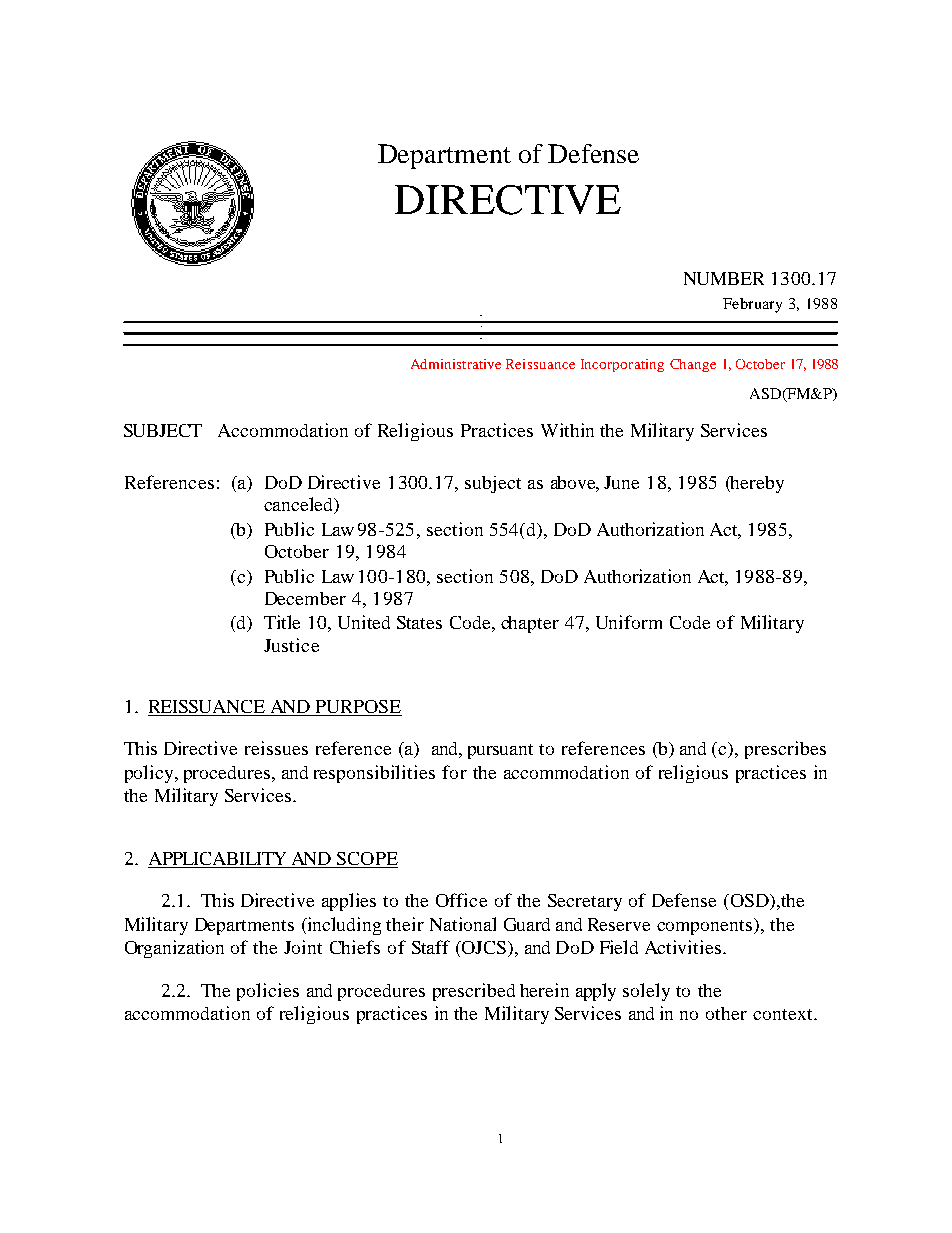 Image resolution: width=952 pixels, height=1233 pixels. Describe the element at coordinates (219, 860) in the page. I see `APPLICABILITY` at that location.
